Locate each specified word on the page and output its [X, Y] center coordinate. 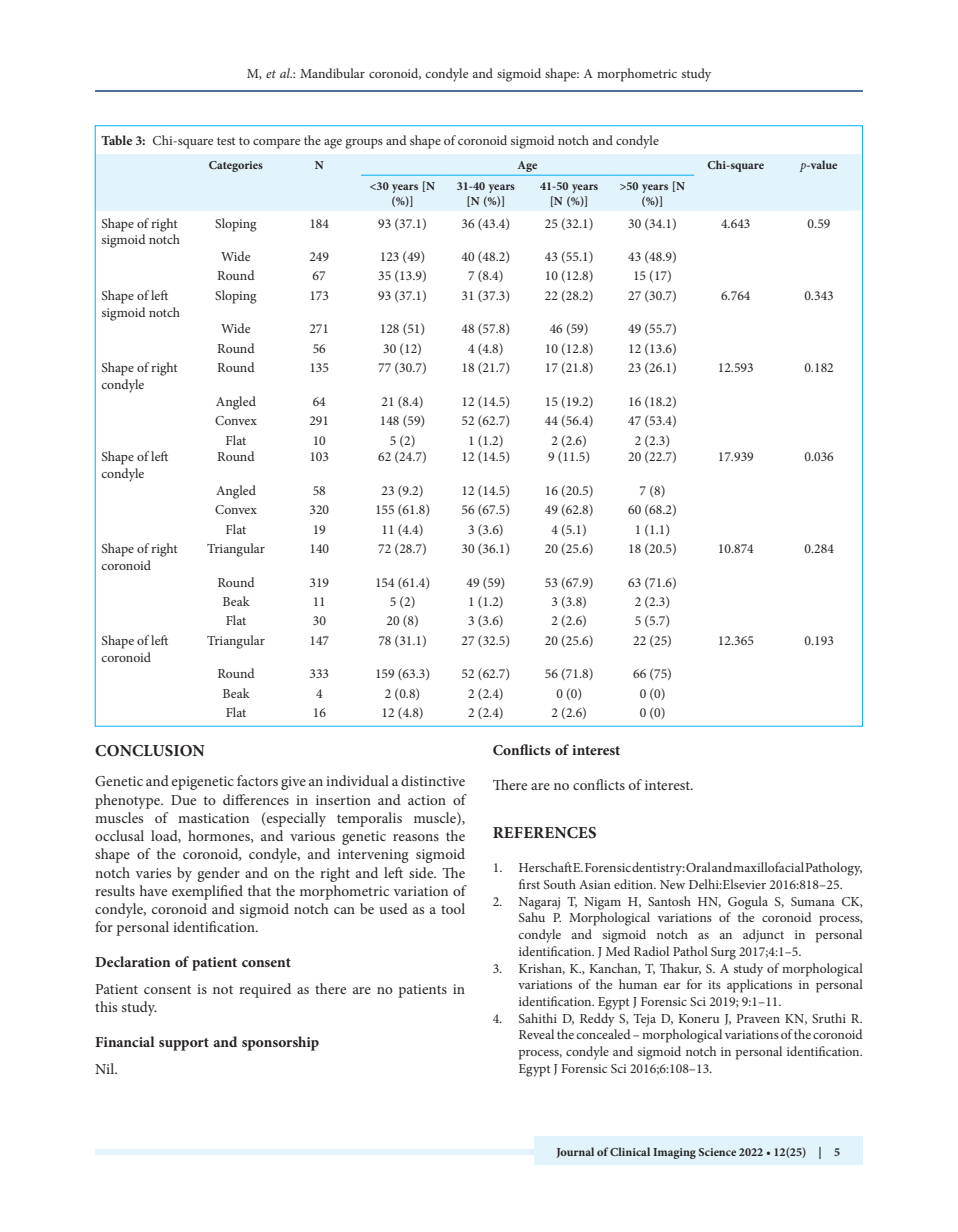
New [672, 884]
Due [183, 800]
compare [276, 144]
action [427, 800]
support [184, 1044]
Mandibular [332, 73]
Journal [575, 1152]
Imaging [674, 1153]
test [226, 141]
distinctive [433, 780]
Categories [236, 166]
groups [364, 144]
